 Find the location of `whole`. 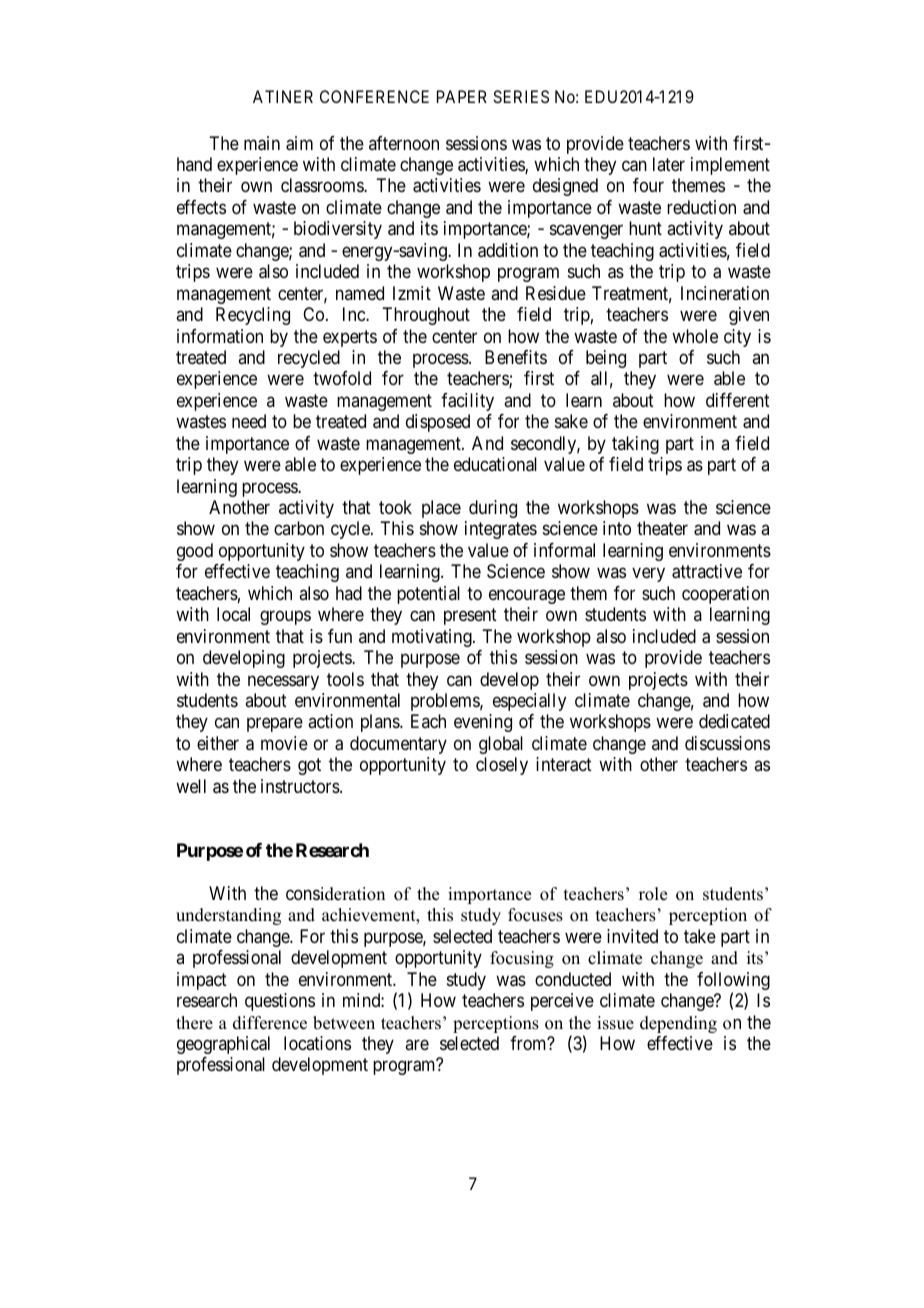

whole is located at coordinates (695, 336).
